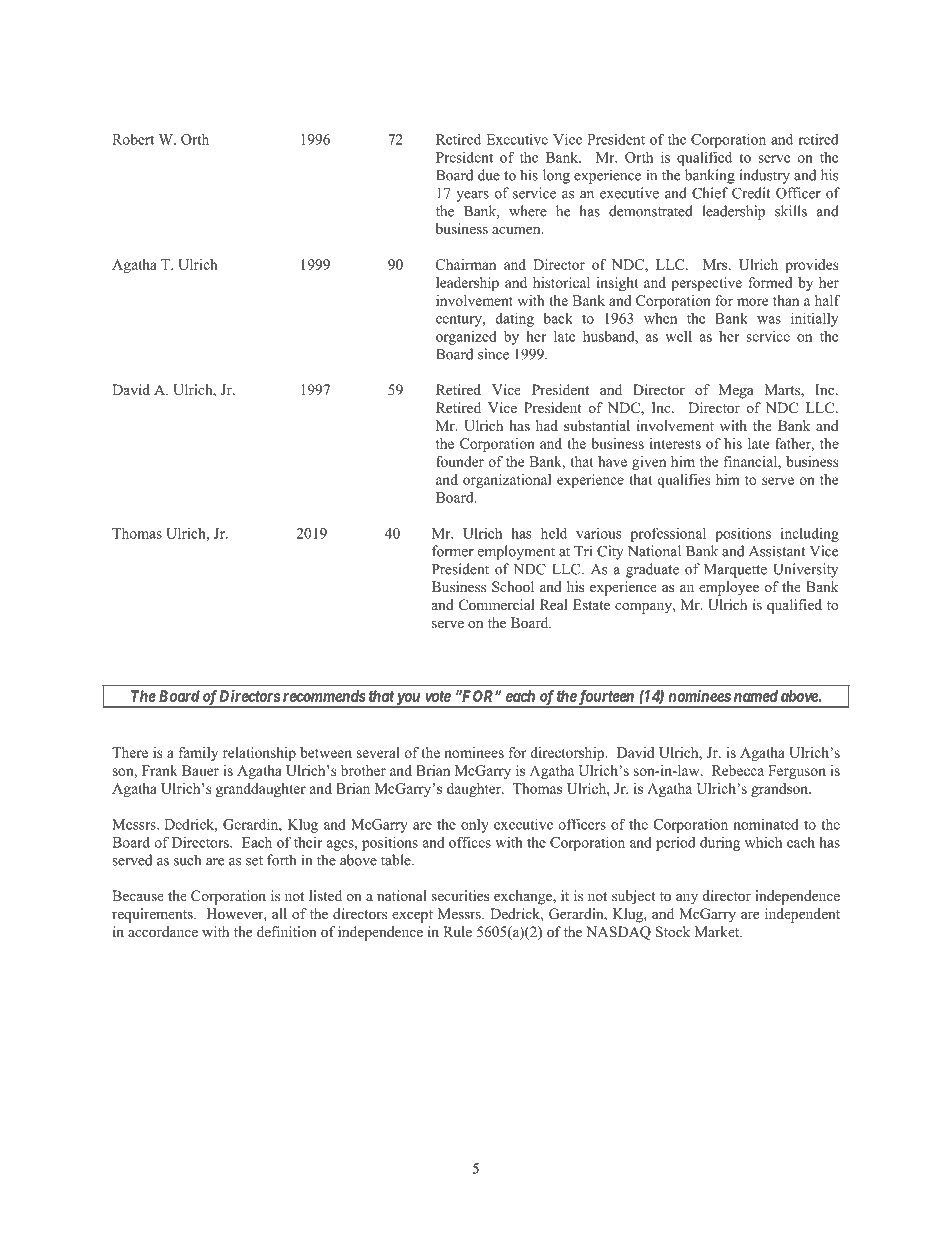  Describe the element at coordinates (198, 754) in the screenshot. I see `family` at that location.
